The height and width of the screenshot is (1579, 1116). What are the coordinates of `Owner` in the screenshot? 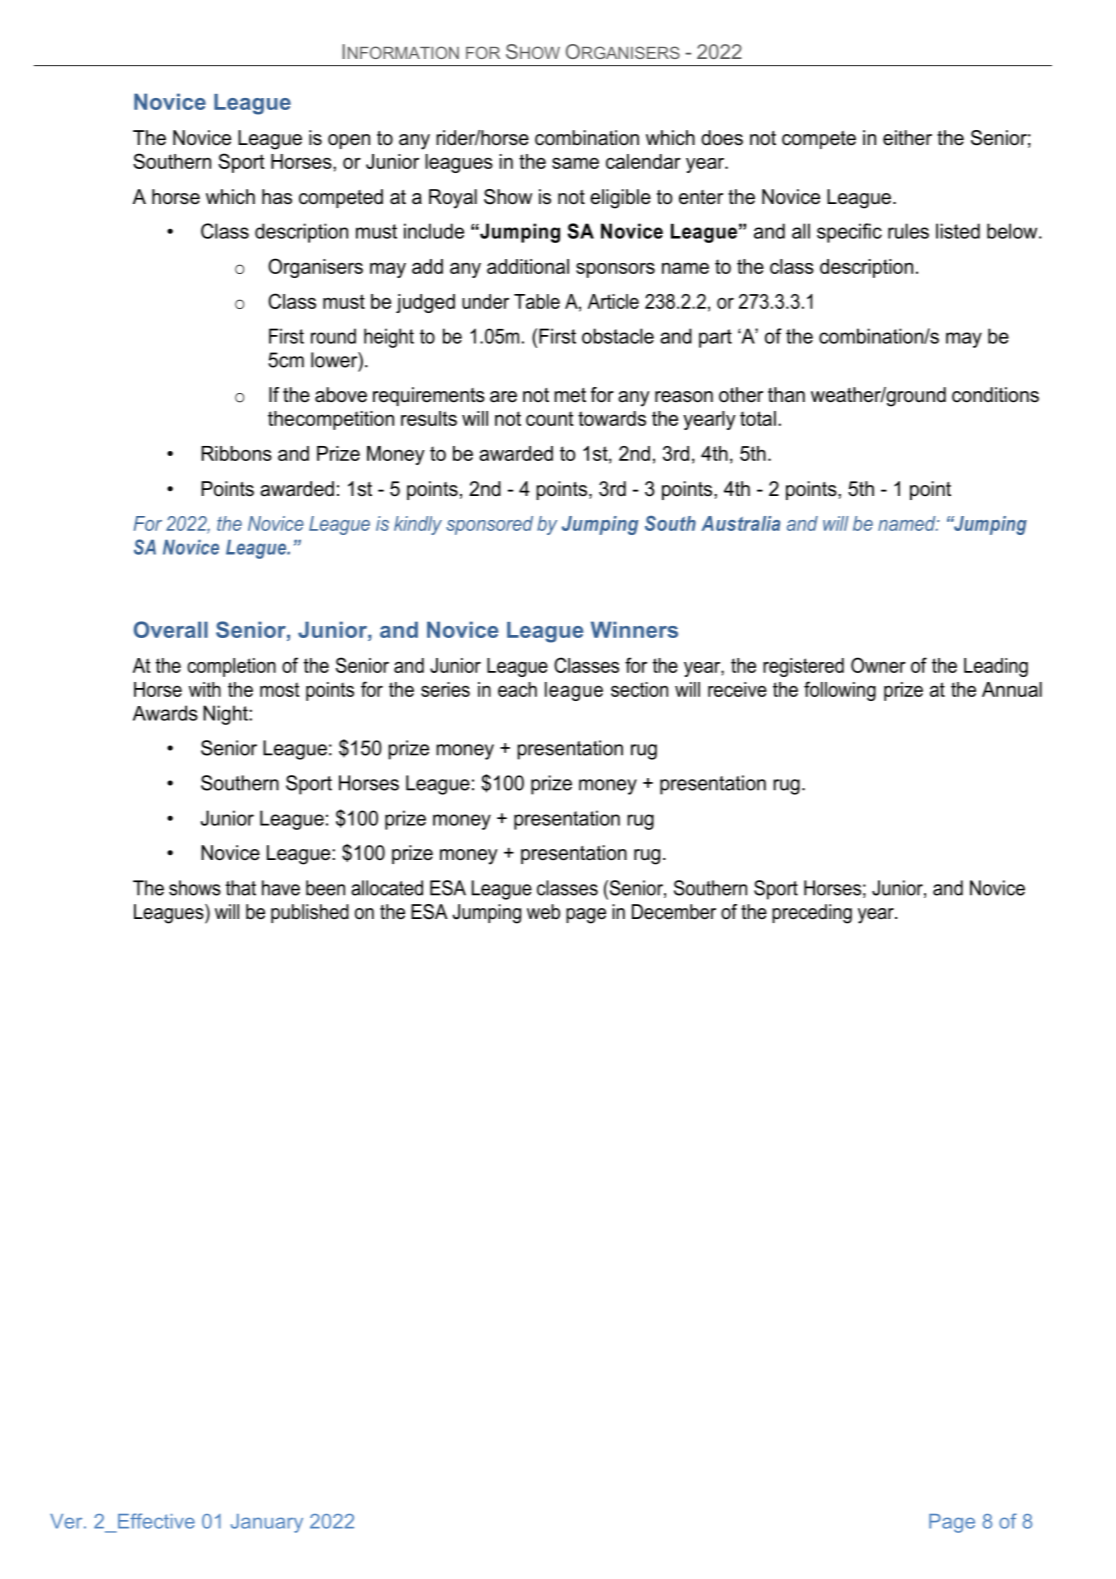 It's located at (878, 665).
